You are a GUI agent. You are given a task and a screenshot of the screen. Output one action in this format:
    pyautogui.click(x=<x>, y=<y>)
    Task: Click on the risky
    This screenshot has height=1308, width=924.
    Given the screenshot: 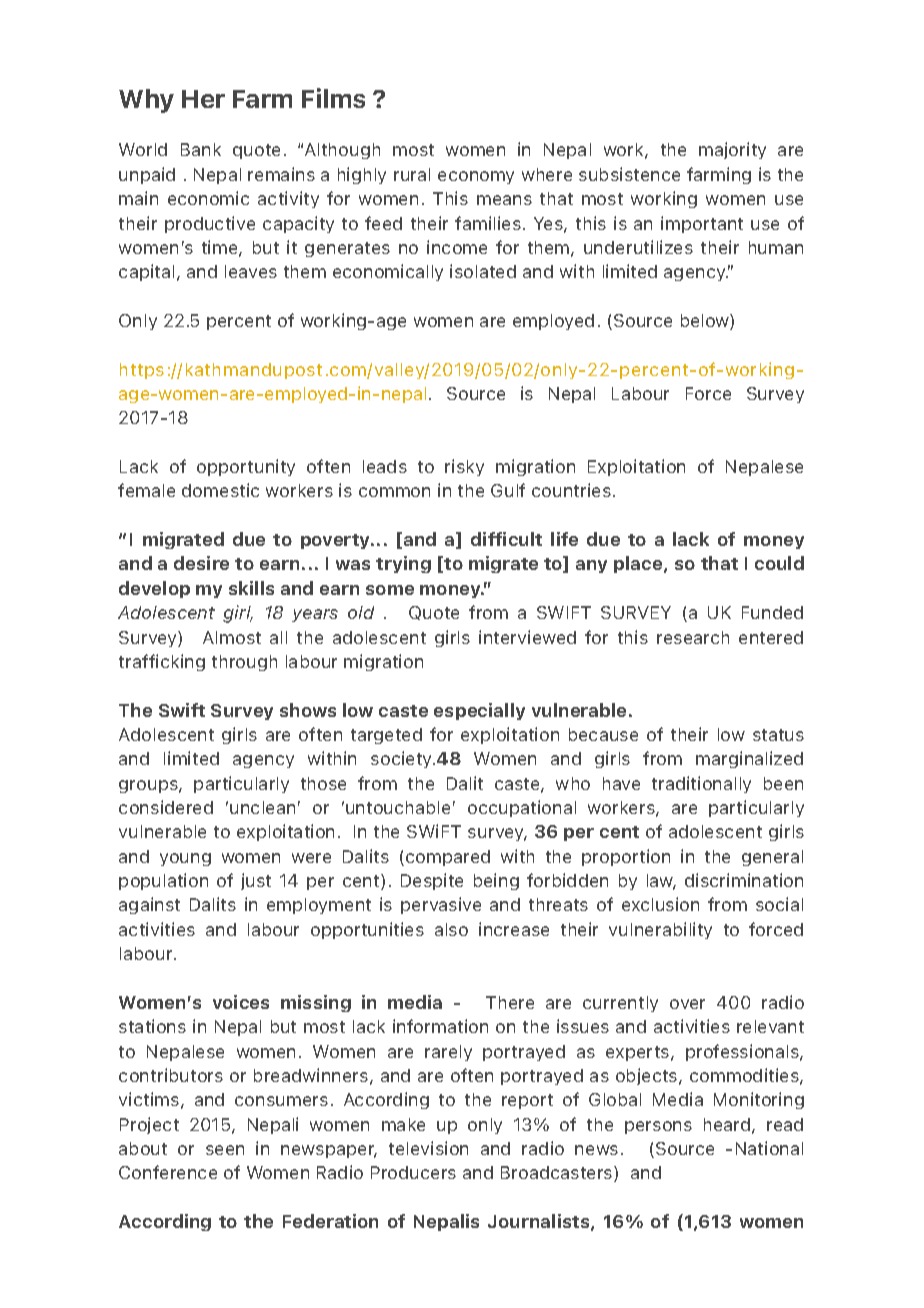 What is the action you would take?
    pyautogui.click(x=464, y=467)
